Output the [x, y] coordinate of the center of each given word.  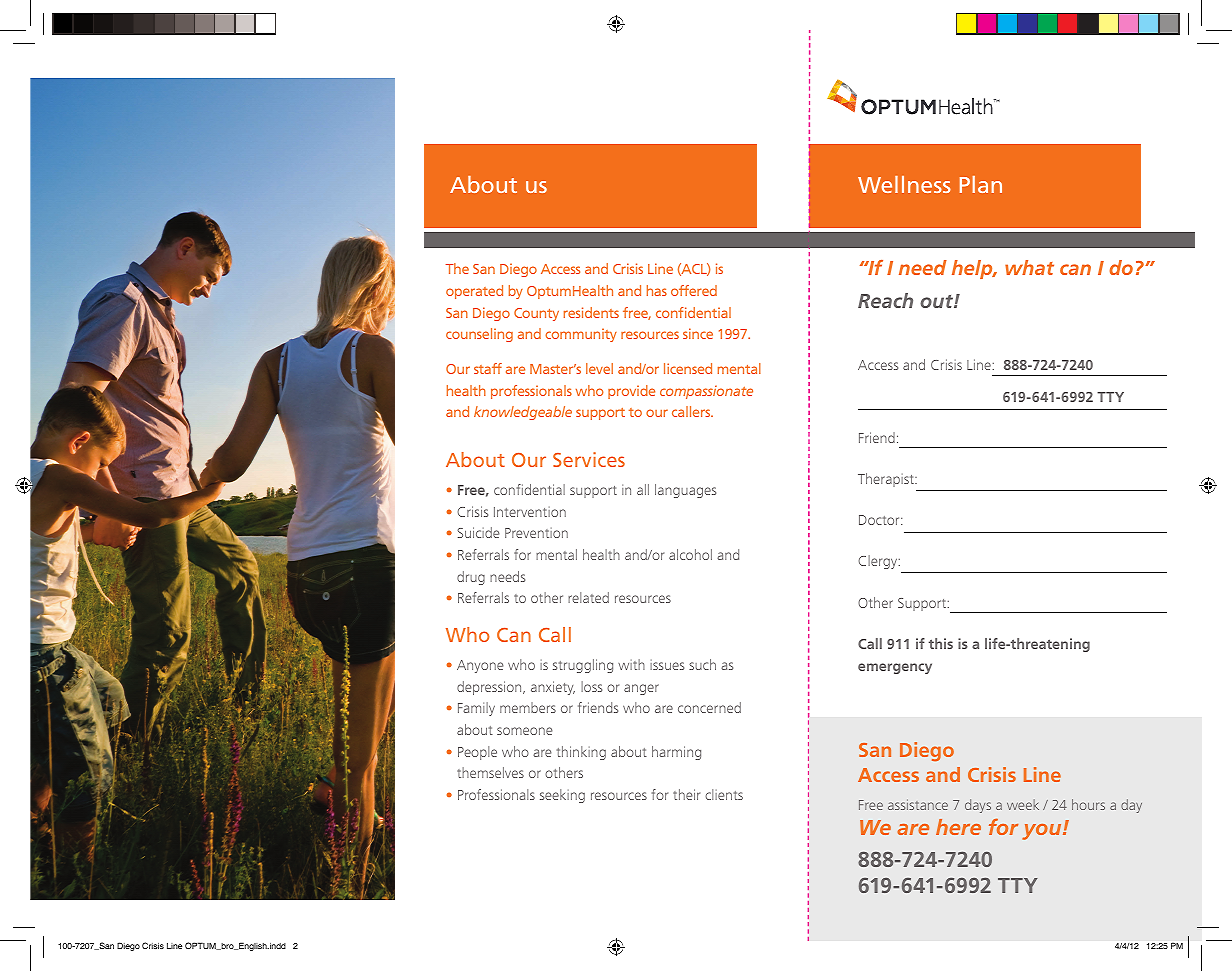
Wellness [904, 184]
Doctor [880, 520]
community [581, 335]
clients [724, 794]
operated [474, 292]
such [702, 664]
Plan [981, 184]
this [941, 643]
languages [685, 491]
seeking [562, 796]
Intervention [530, 512]
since [698, 333]
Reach [885, 300]
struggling [583, 666]
